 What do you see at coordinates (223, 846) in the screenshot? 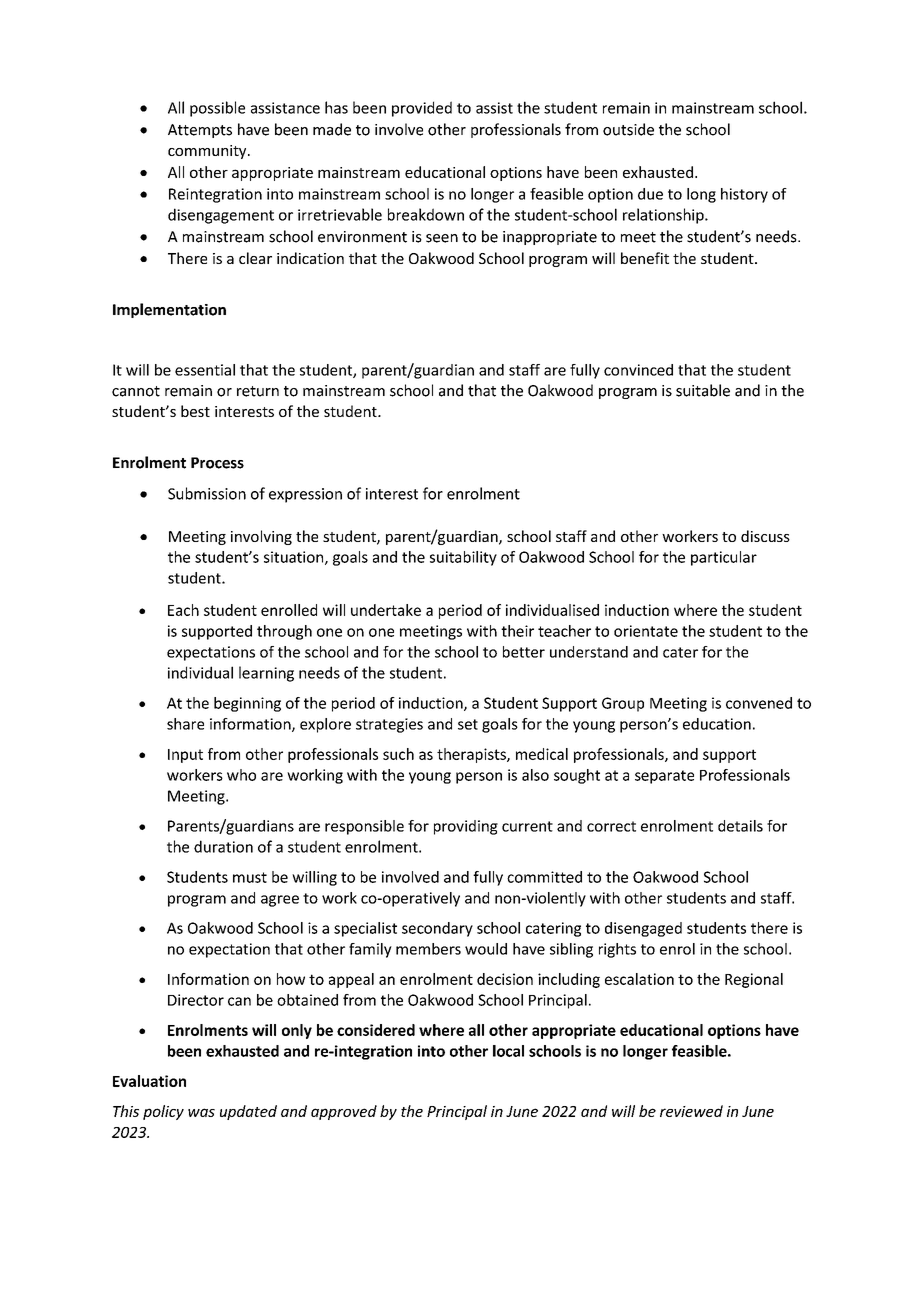
I see `duration` at bounding box center [223, 846].
